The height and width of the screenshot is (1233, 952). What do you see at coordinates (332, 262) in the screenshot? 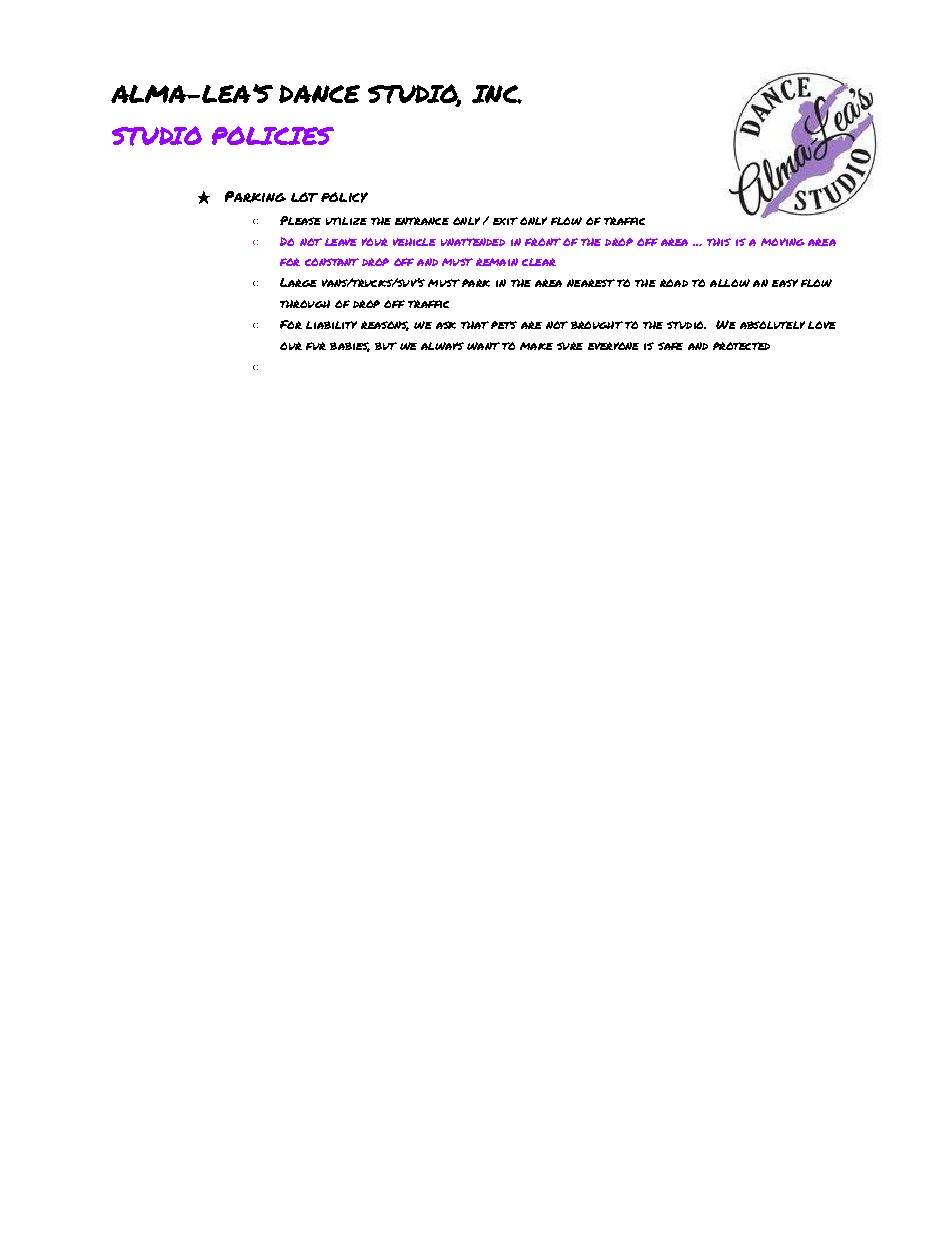
I see `constant` at bounding box center [332, 262].
